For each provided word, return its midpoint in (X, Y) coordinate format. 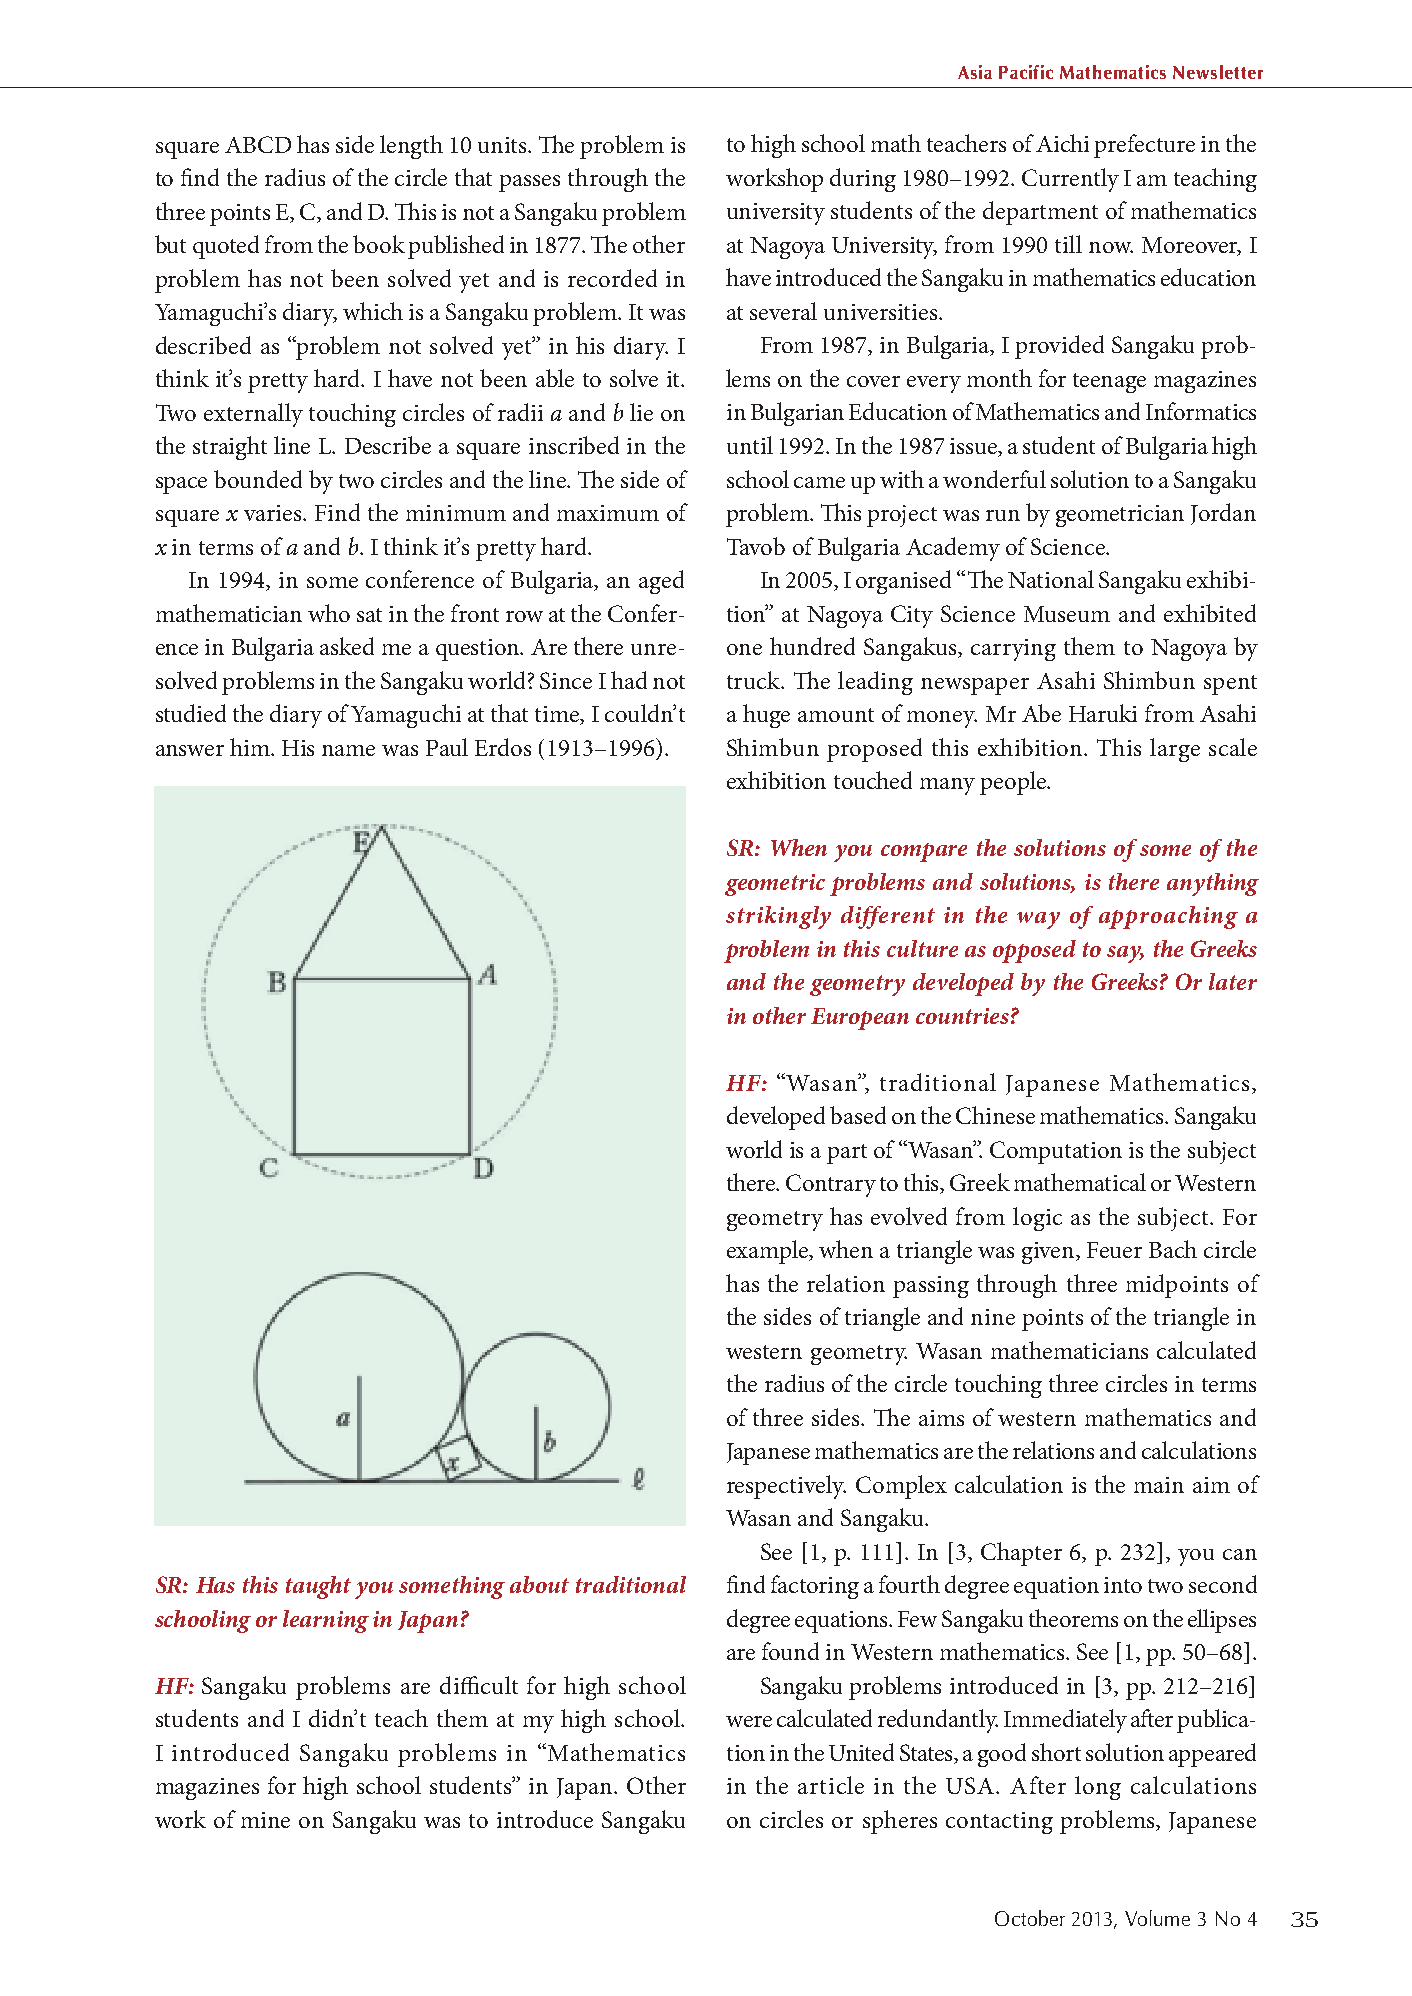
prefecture (1144, 146)
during (863, 180)
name (348, 750)
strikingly (778, 917)
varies (274, 513)
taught (318, 1587)
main (1159, 1485)
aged (661, 582)
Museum (1067, 614)
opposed (1034, 951)
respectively (786, 1487)
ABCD (258, 144)
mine (265, 1820)
